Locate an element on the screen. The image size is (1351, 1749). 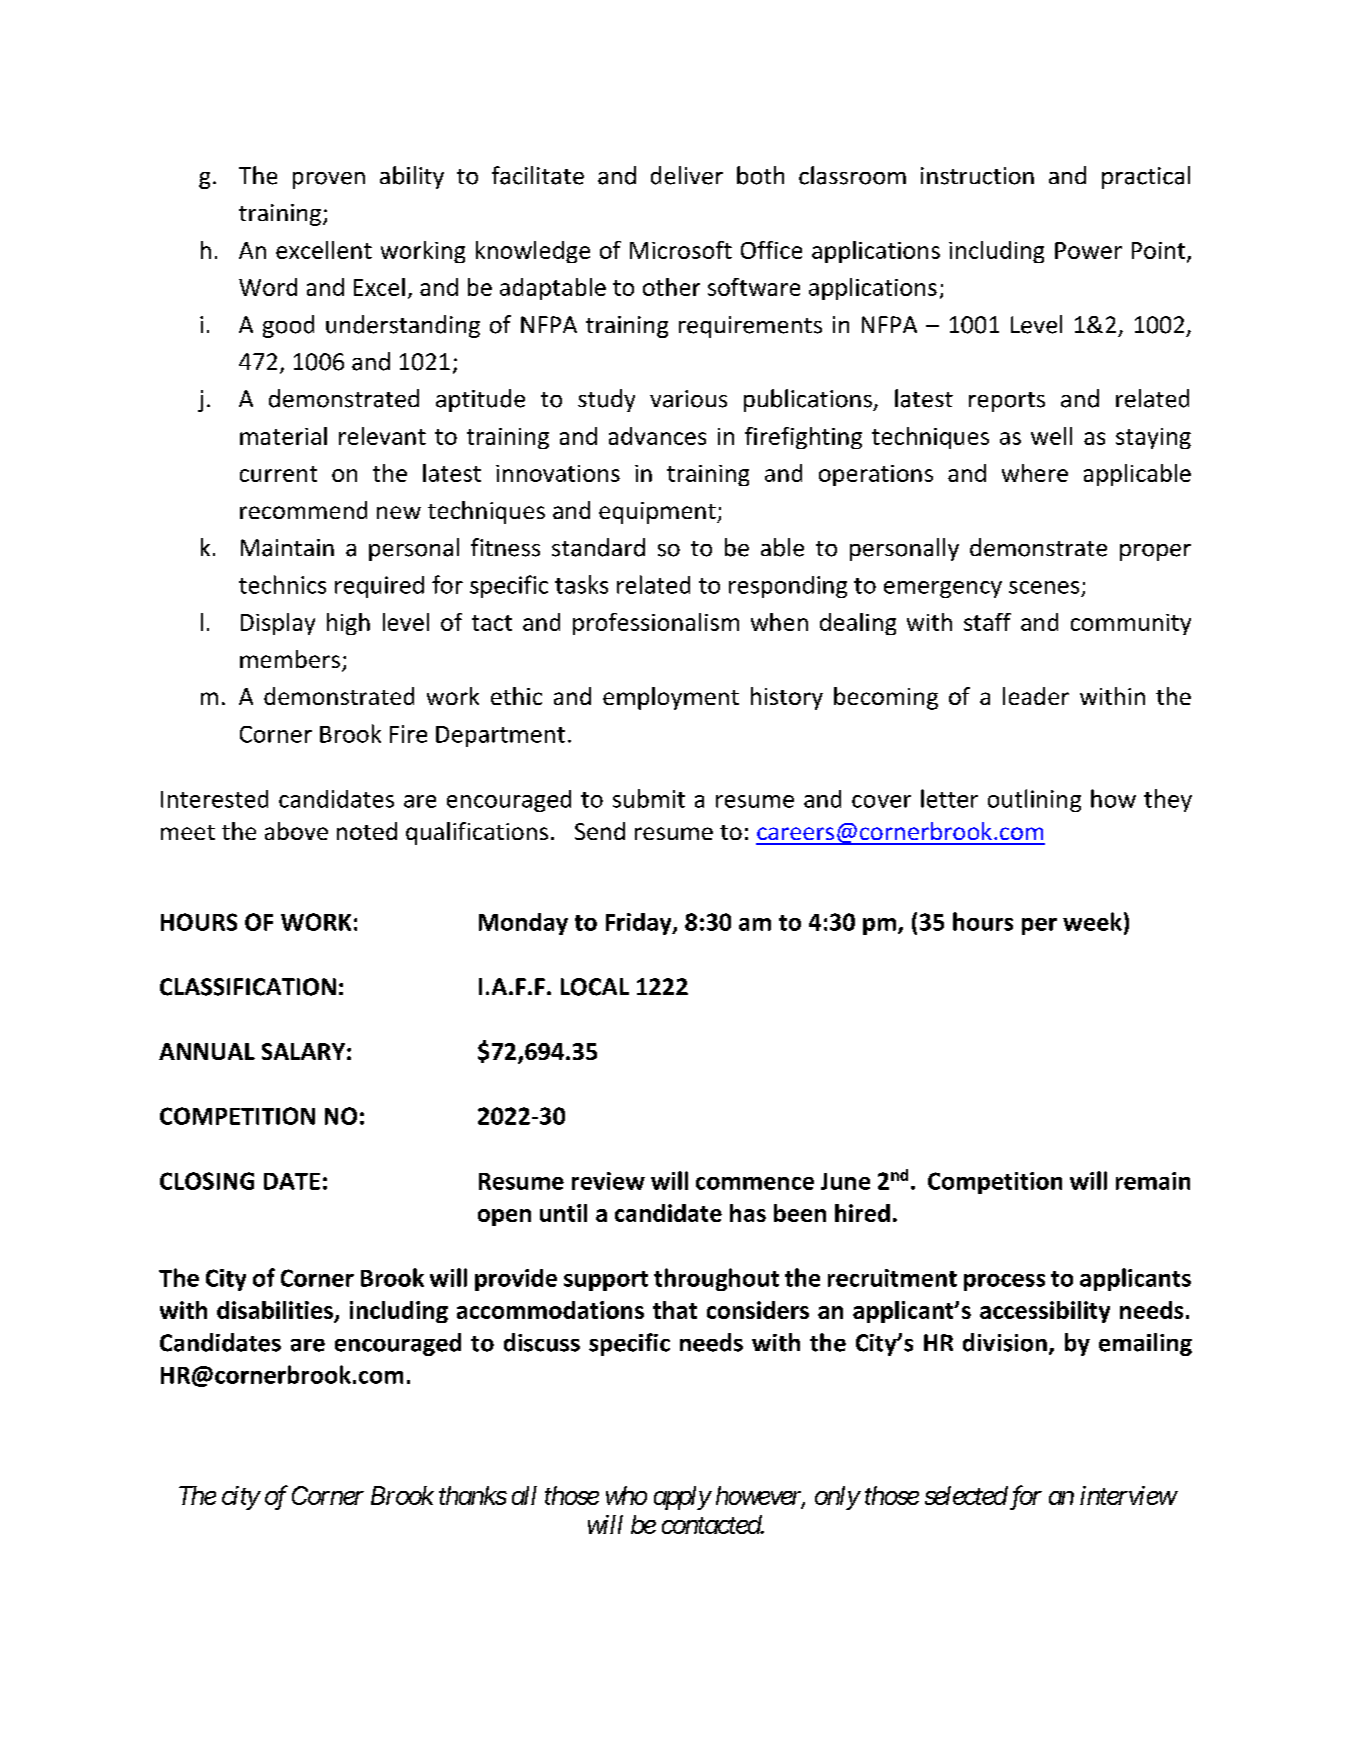
apply is located at coordinates (682, 1498).
